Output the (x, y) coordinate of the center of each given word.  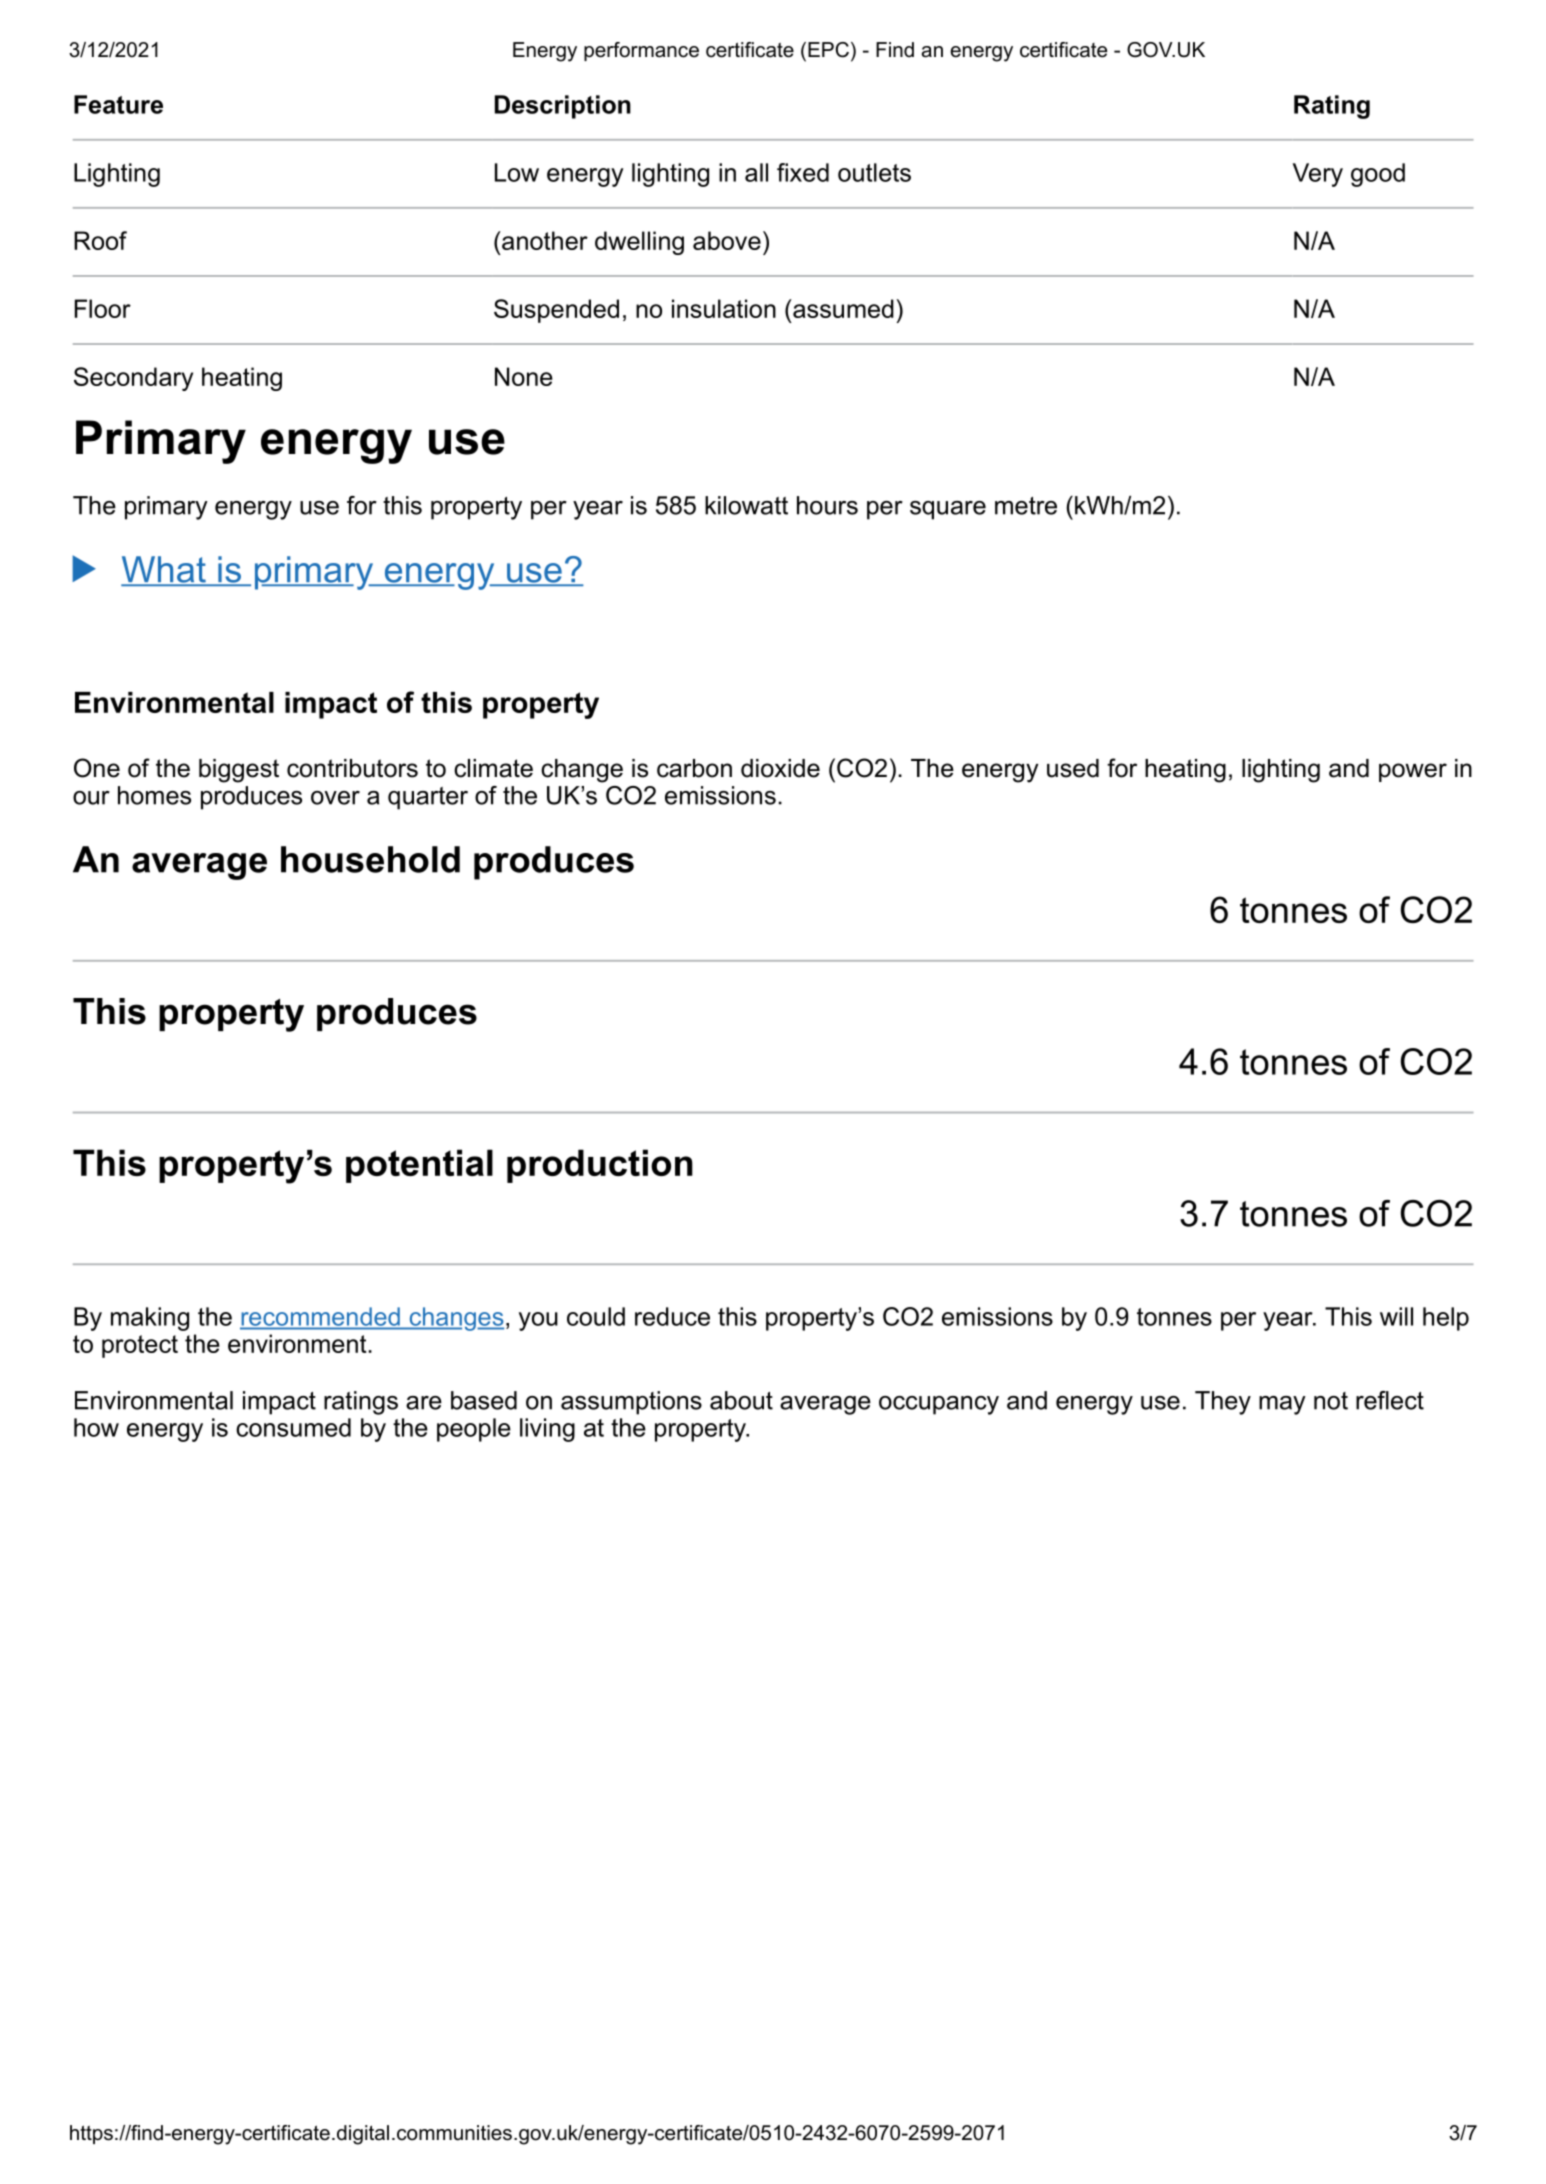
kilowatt (746, 505)
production (600, 1166)
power (1413, 772)
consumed (293, 1427)
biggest (239, 771)
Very (1318, 175)
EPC (828, 50)
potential (419, 1166)
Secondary (133, 379)
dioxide (780, 768)
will (1396, 1316)
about (741, 1400)
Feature (118, 104)
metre (1026, 506)
